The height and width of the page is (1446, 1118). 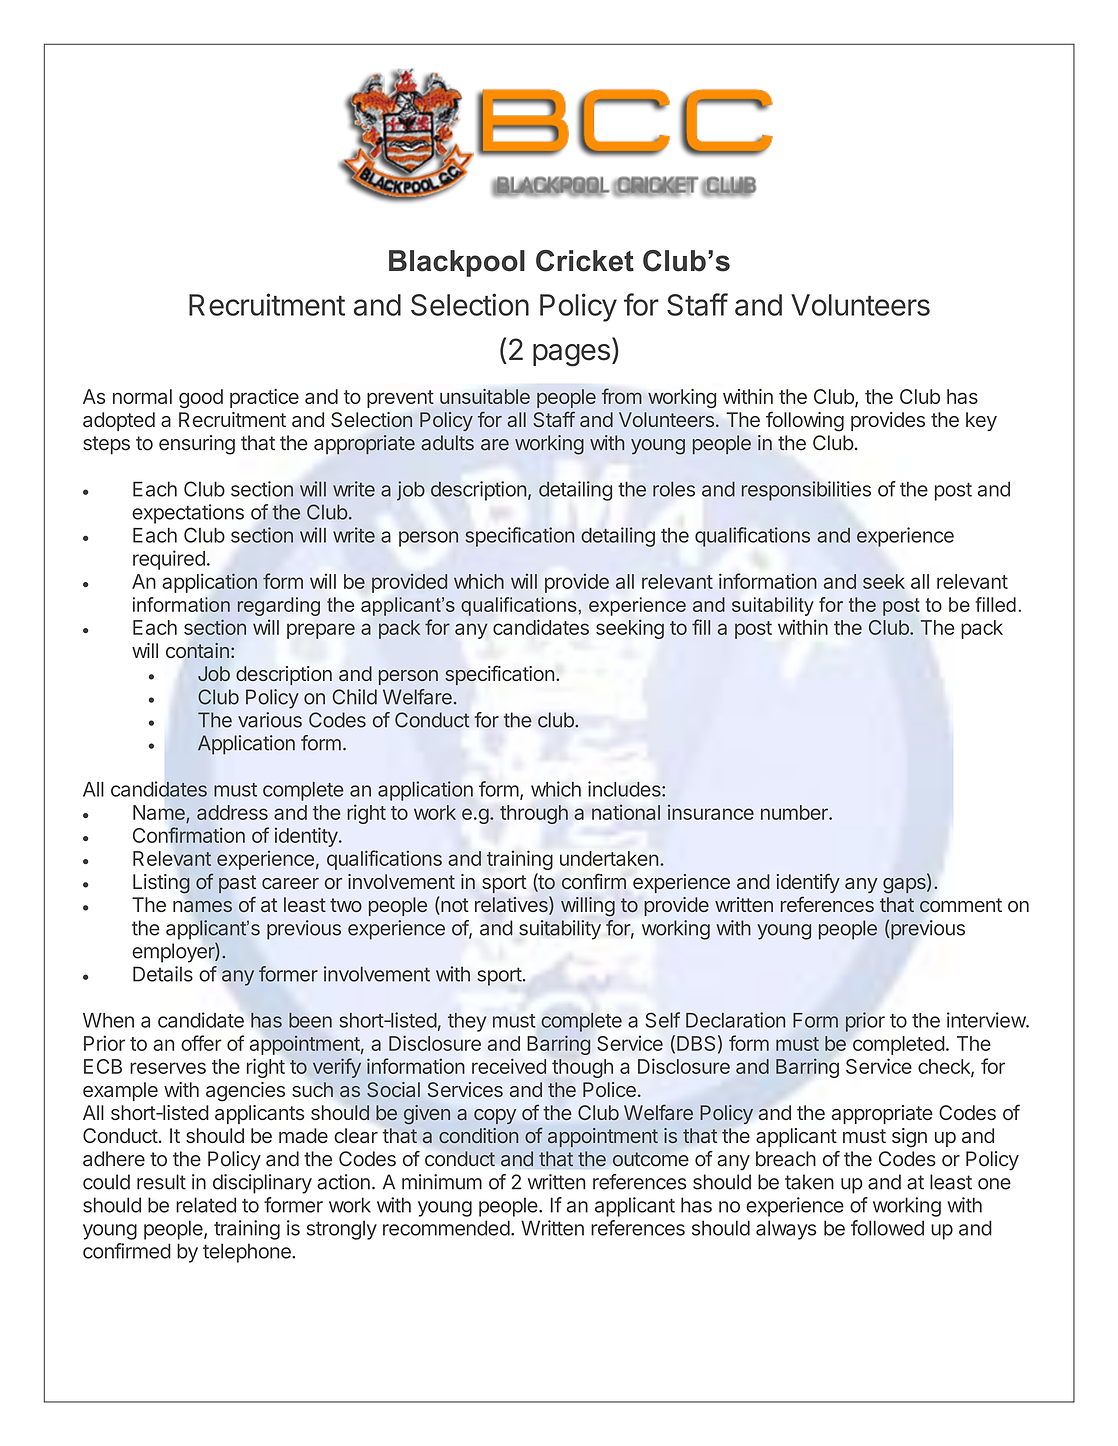 What do you see at coordinates (270, 720) in the page?
I see `various` at bounding box center [270, 720].
